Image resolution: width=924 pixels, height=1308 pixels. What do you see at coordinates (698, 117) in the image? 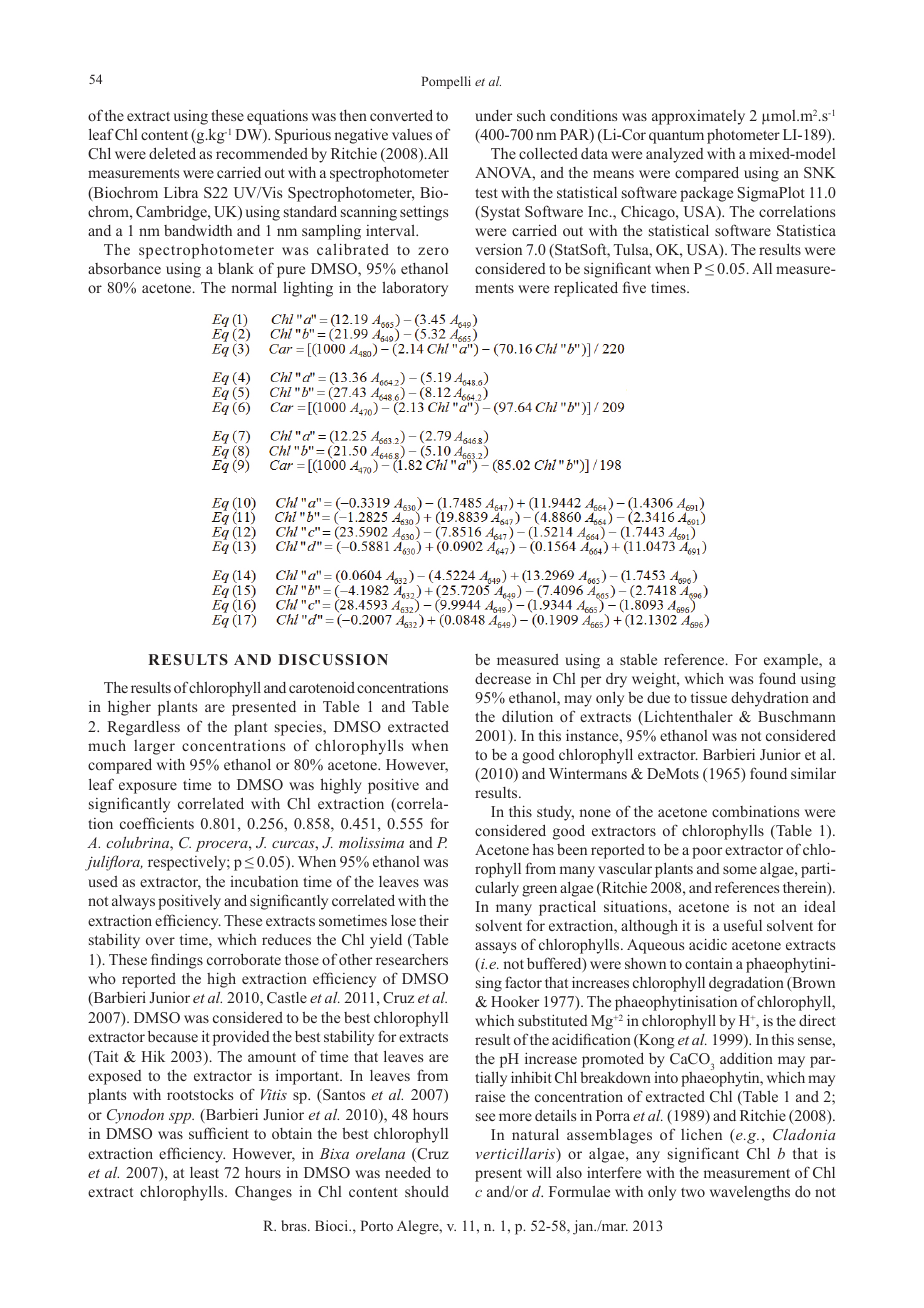
I see `approximately` at bounding box center [698, 117].
